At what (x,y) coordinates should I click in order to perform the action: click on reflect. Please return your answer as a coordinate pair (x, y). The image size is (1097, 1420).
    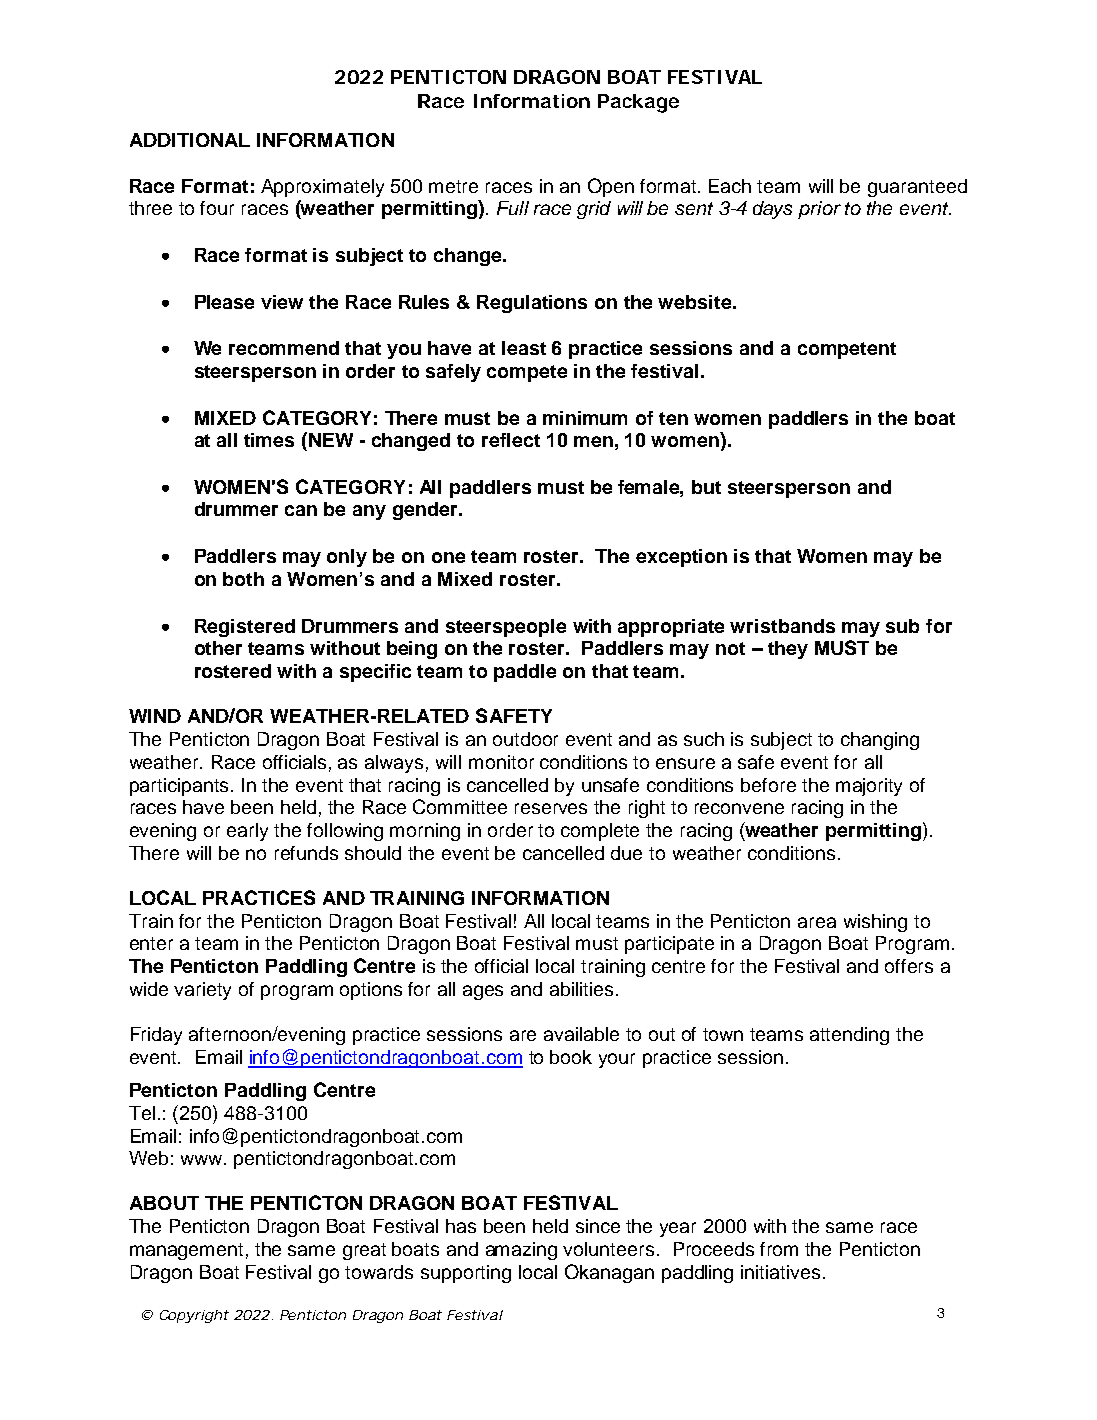
    Looking at the image, I should click on (511, 440).
